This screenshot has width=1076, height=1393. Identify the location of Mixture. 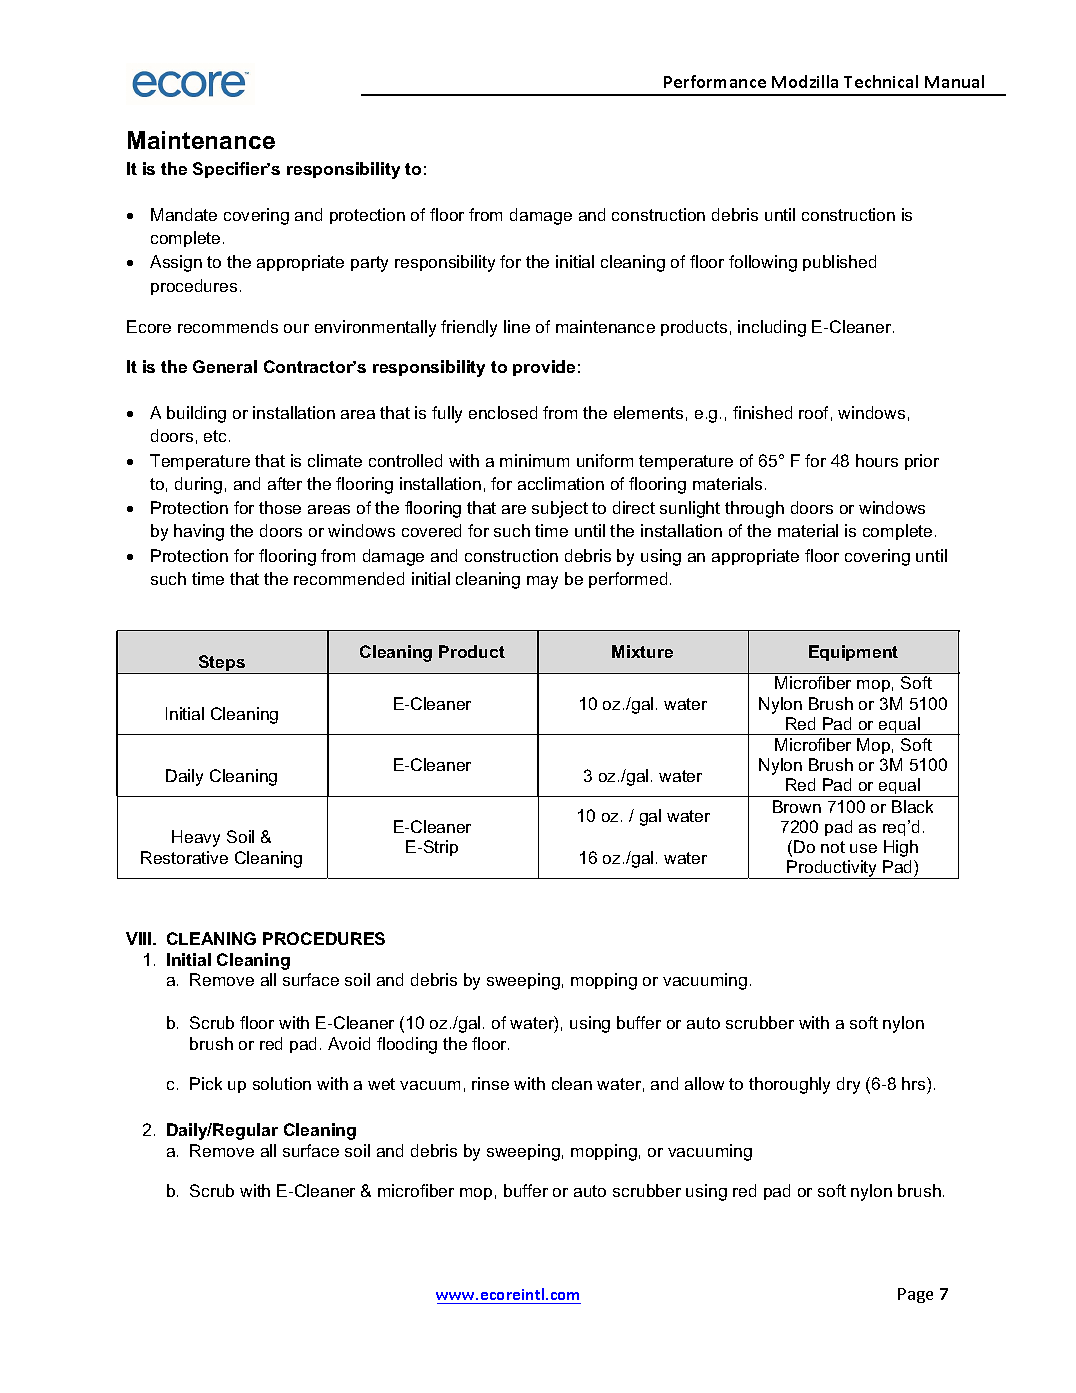
(642, 651).
